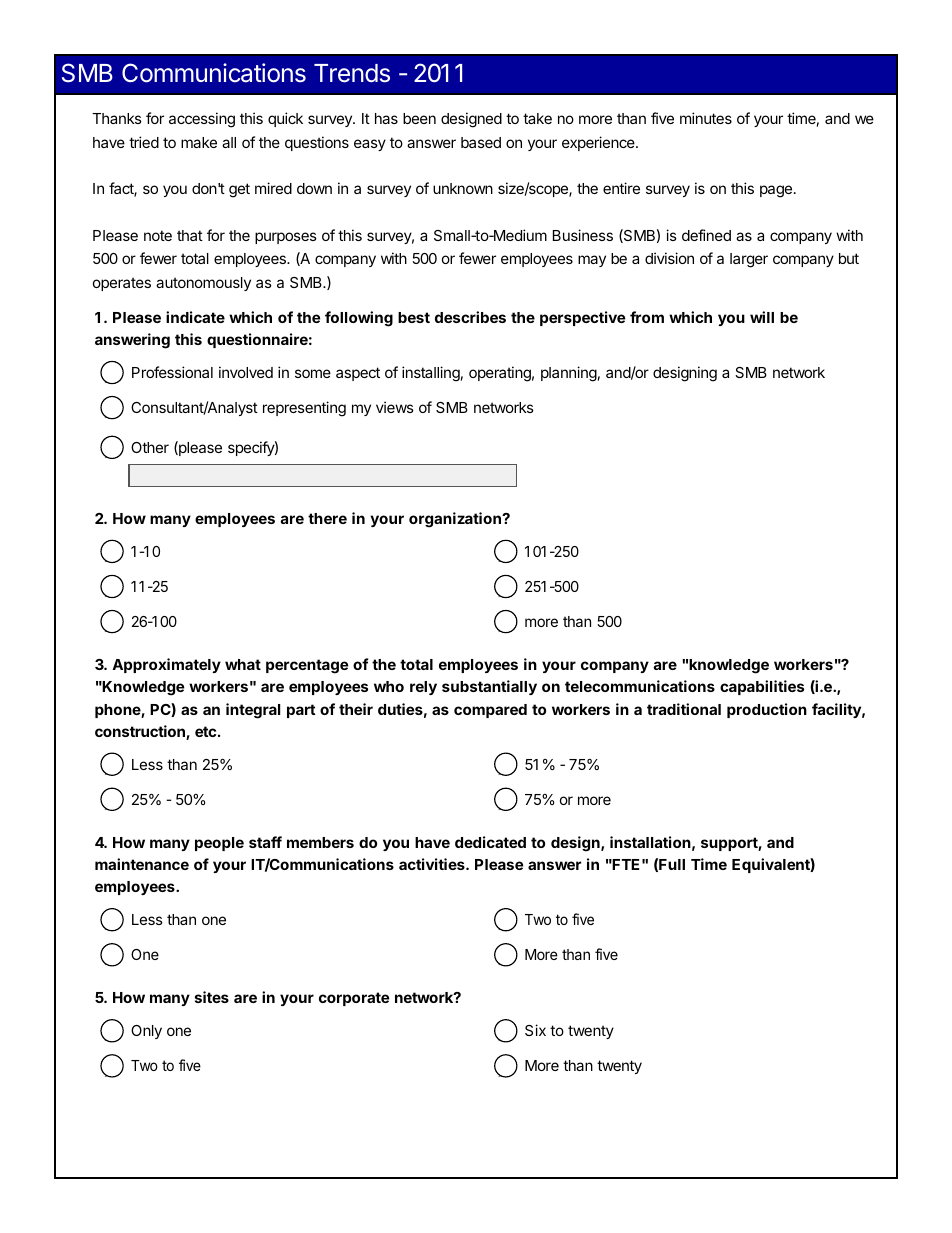 The image size is (952, 1233). I want to click on accessing, so click(202, 120).
